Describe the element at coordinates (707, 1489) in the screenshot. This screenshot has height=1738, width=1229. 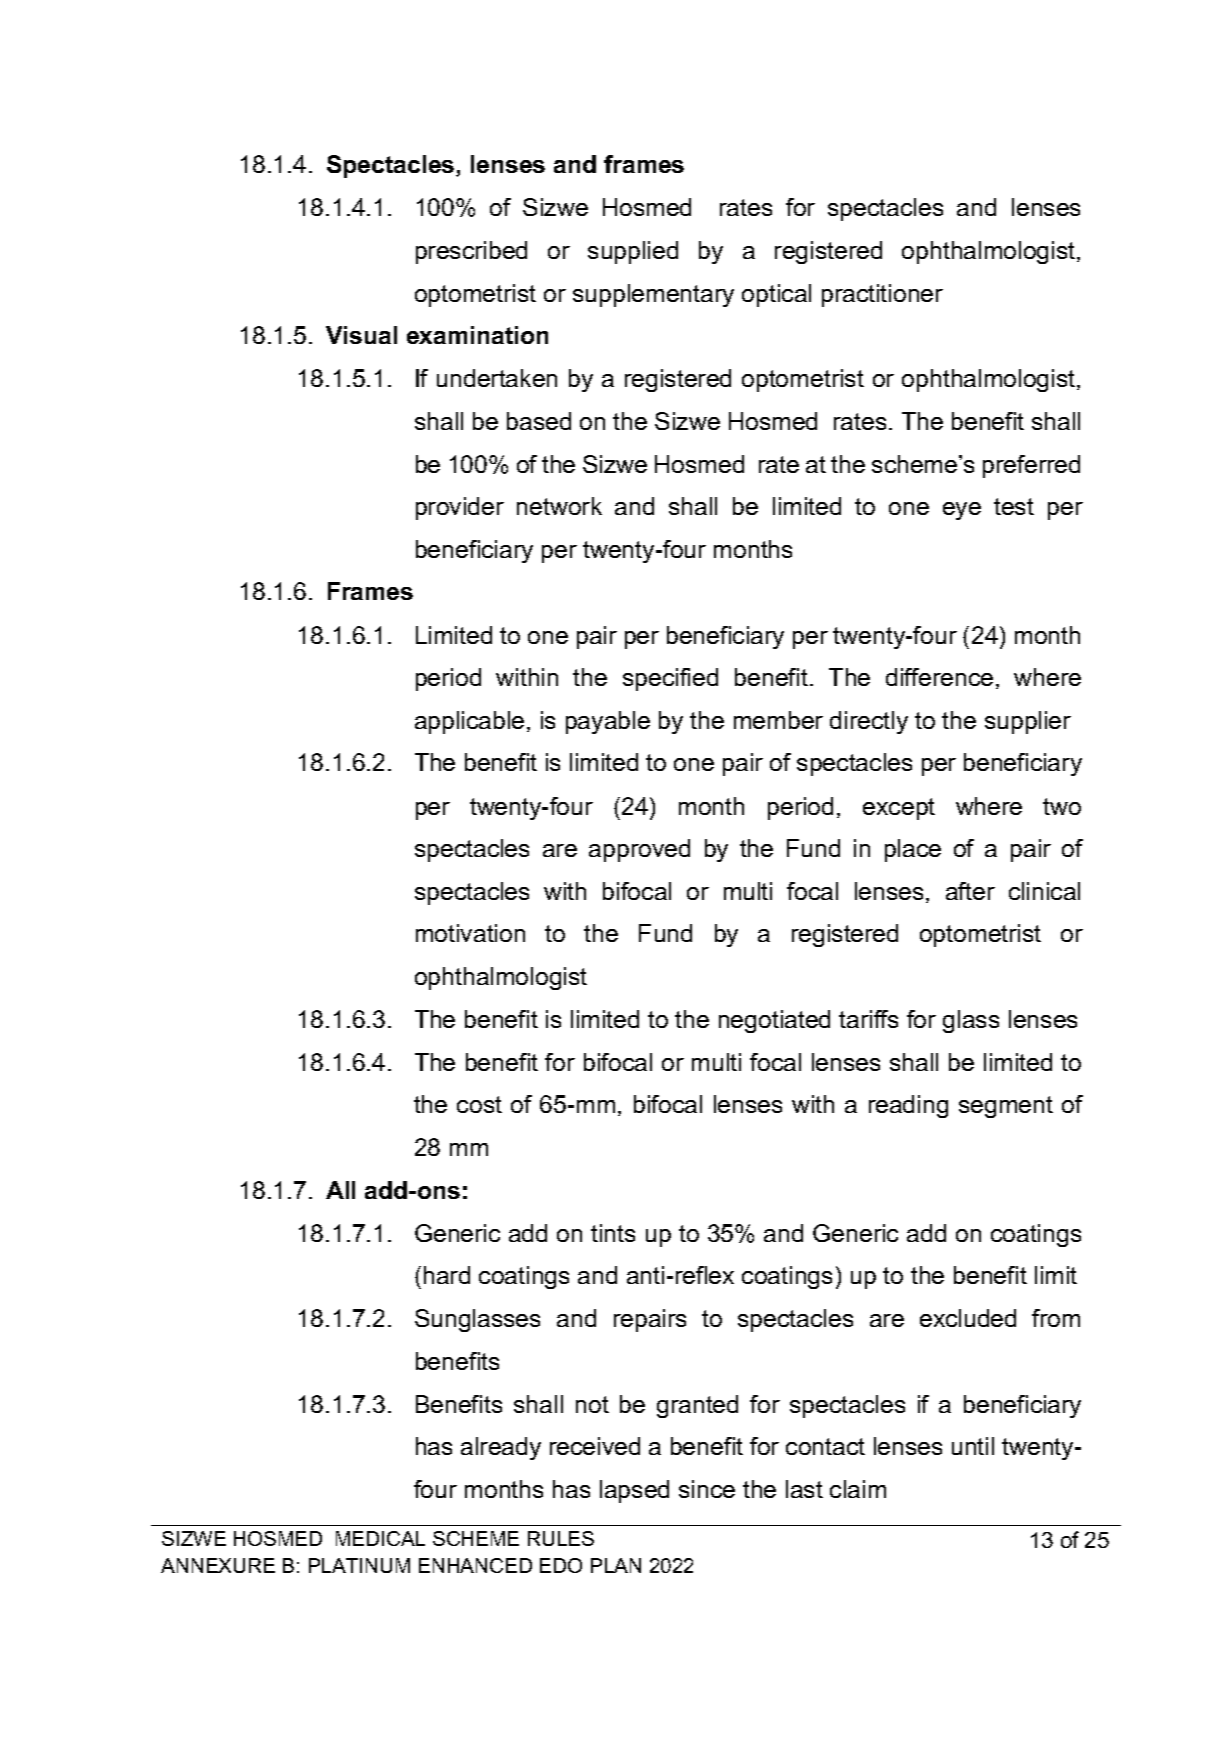
I see `since` at that location.
